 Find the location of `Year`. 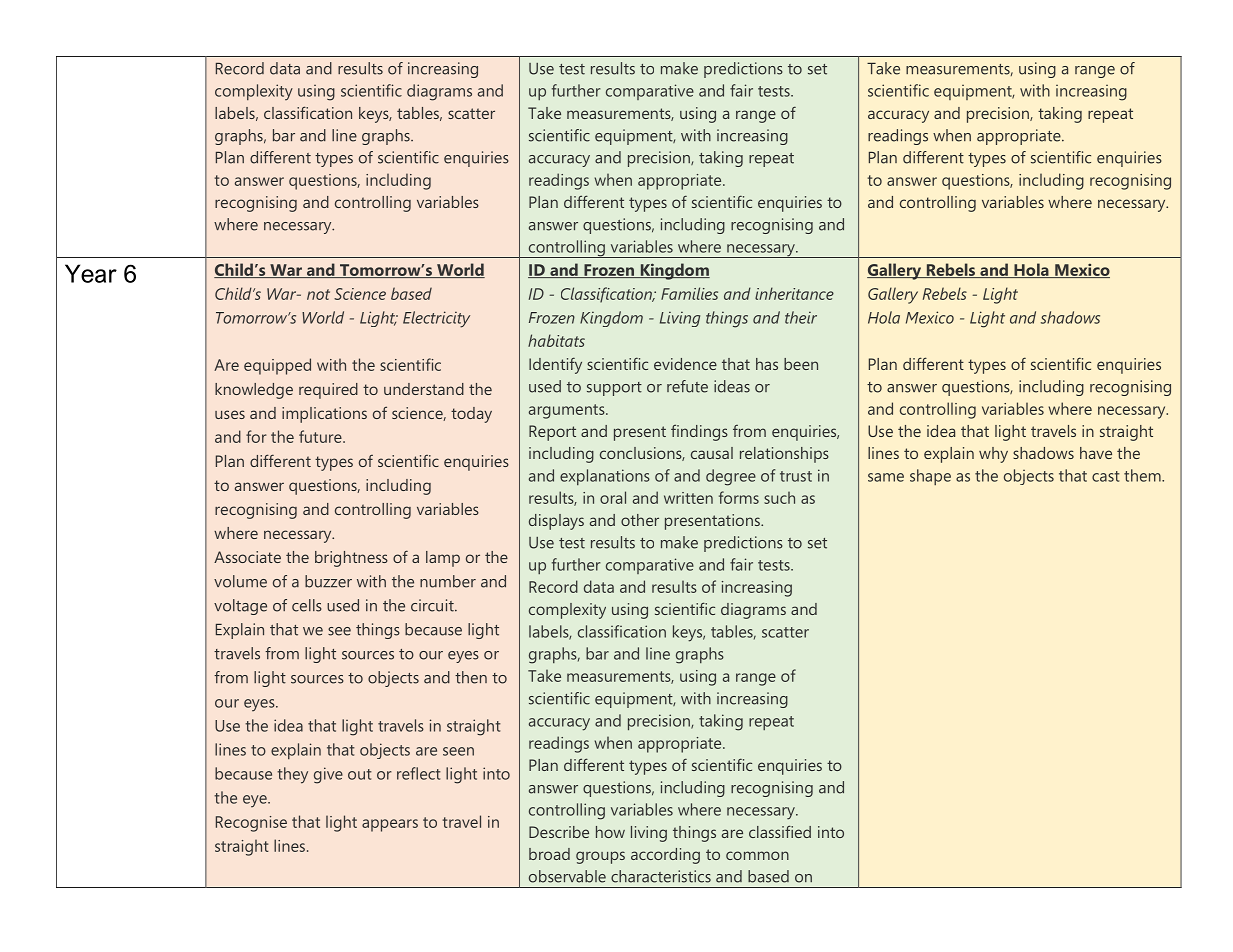

Year is located at coordinates (91, 273).
